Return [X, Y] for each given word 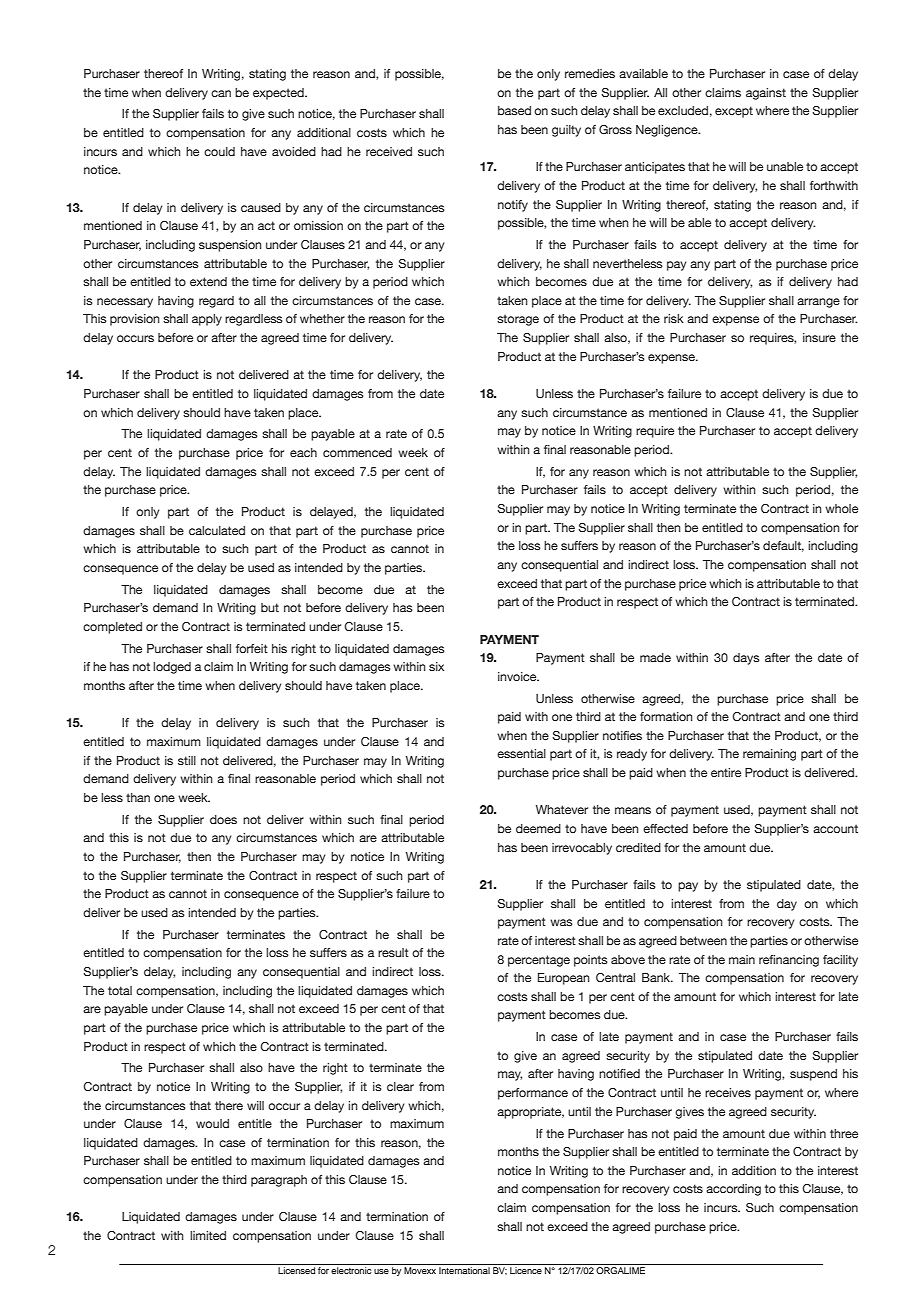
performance [533, 1094]
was [561, 922]
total [120, 990]
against [766, 94]
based [514, 110]
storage [518, 320]
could [219, 151]
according [733, 1190]
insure [819, 337]
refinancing [789, 961]
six [436, 666]
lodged [172, 668]
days [746, 659]
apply [207, 320]
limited [208, 1235]
